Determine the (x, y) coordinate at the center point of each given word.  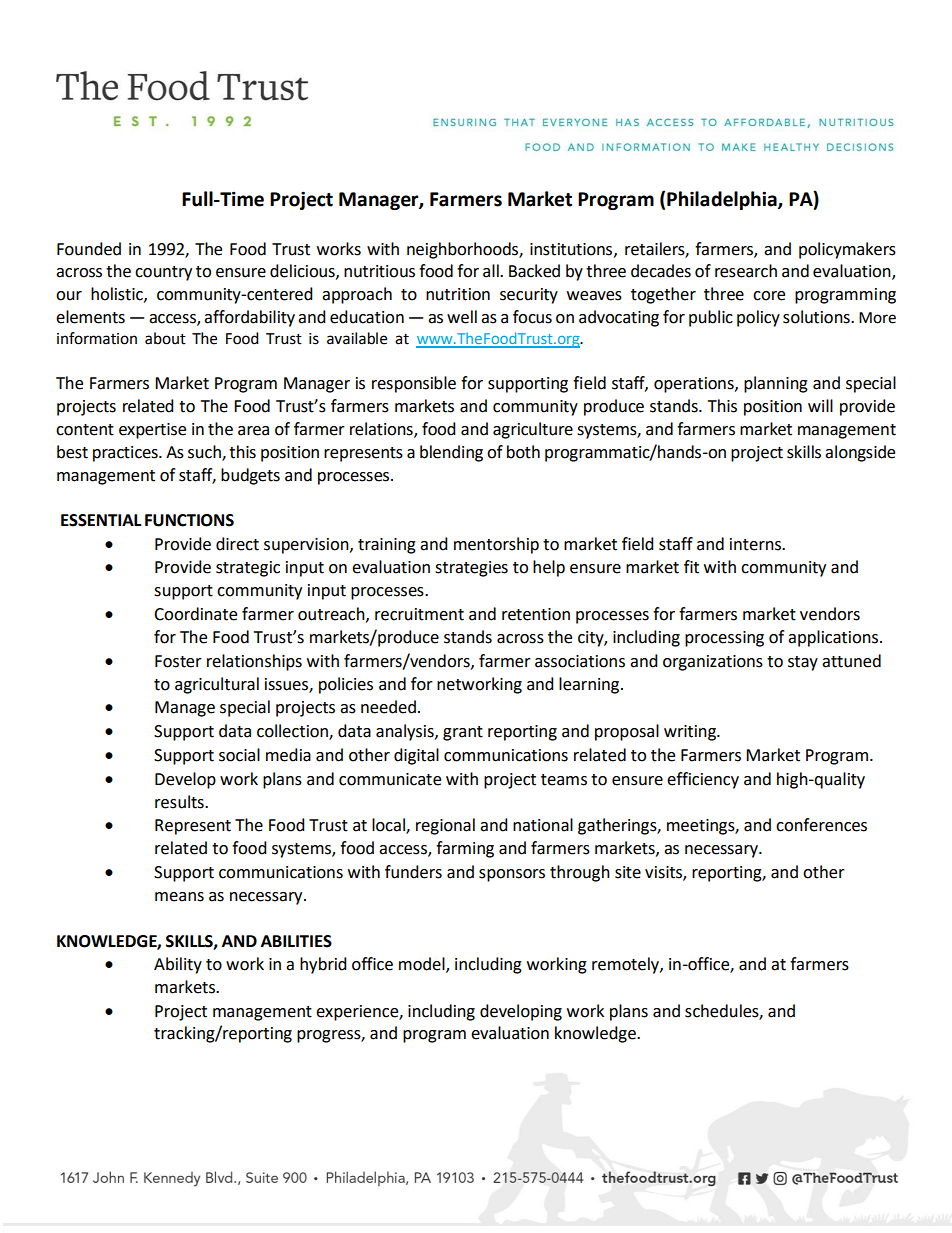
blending (451, 453)
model (423, 965)
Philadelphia (723, 200)
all (492, 271)
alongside (860, 453)
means (179, 897)
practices (126, 454)
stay (803, 663)
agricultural (217, 685)
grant (463, 733)
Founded (89, 249)
